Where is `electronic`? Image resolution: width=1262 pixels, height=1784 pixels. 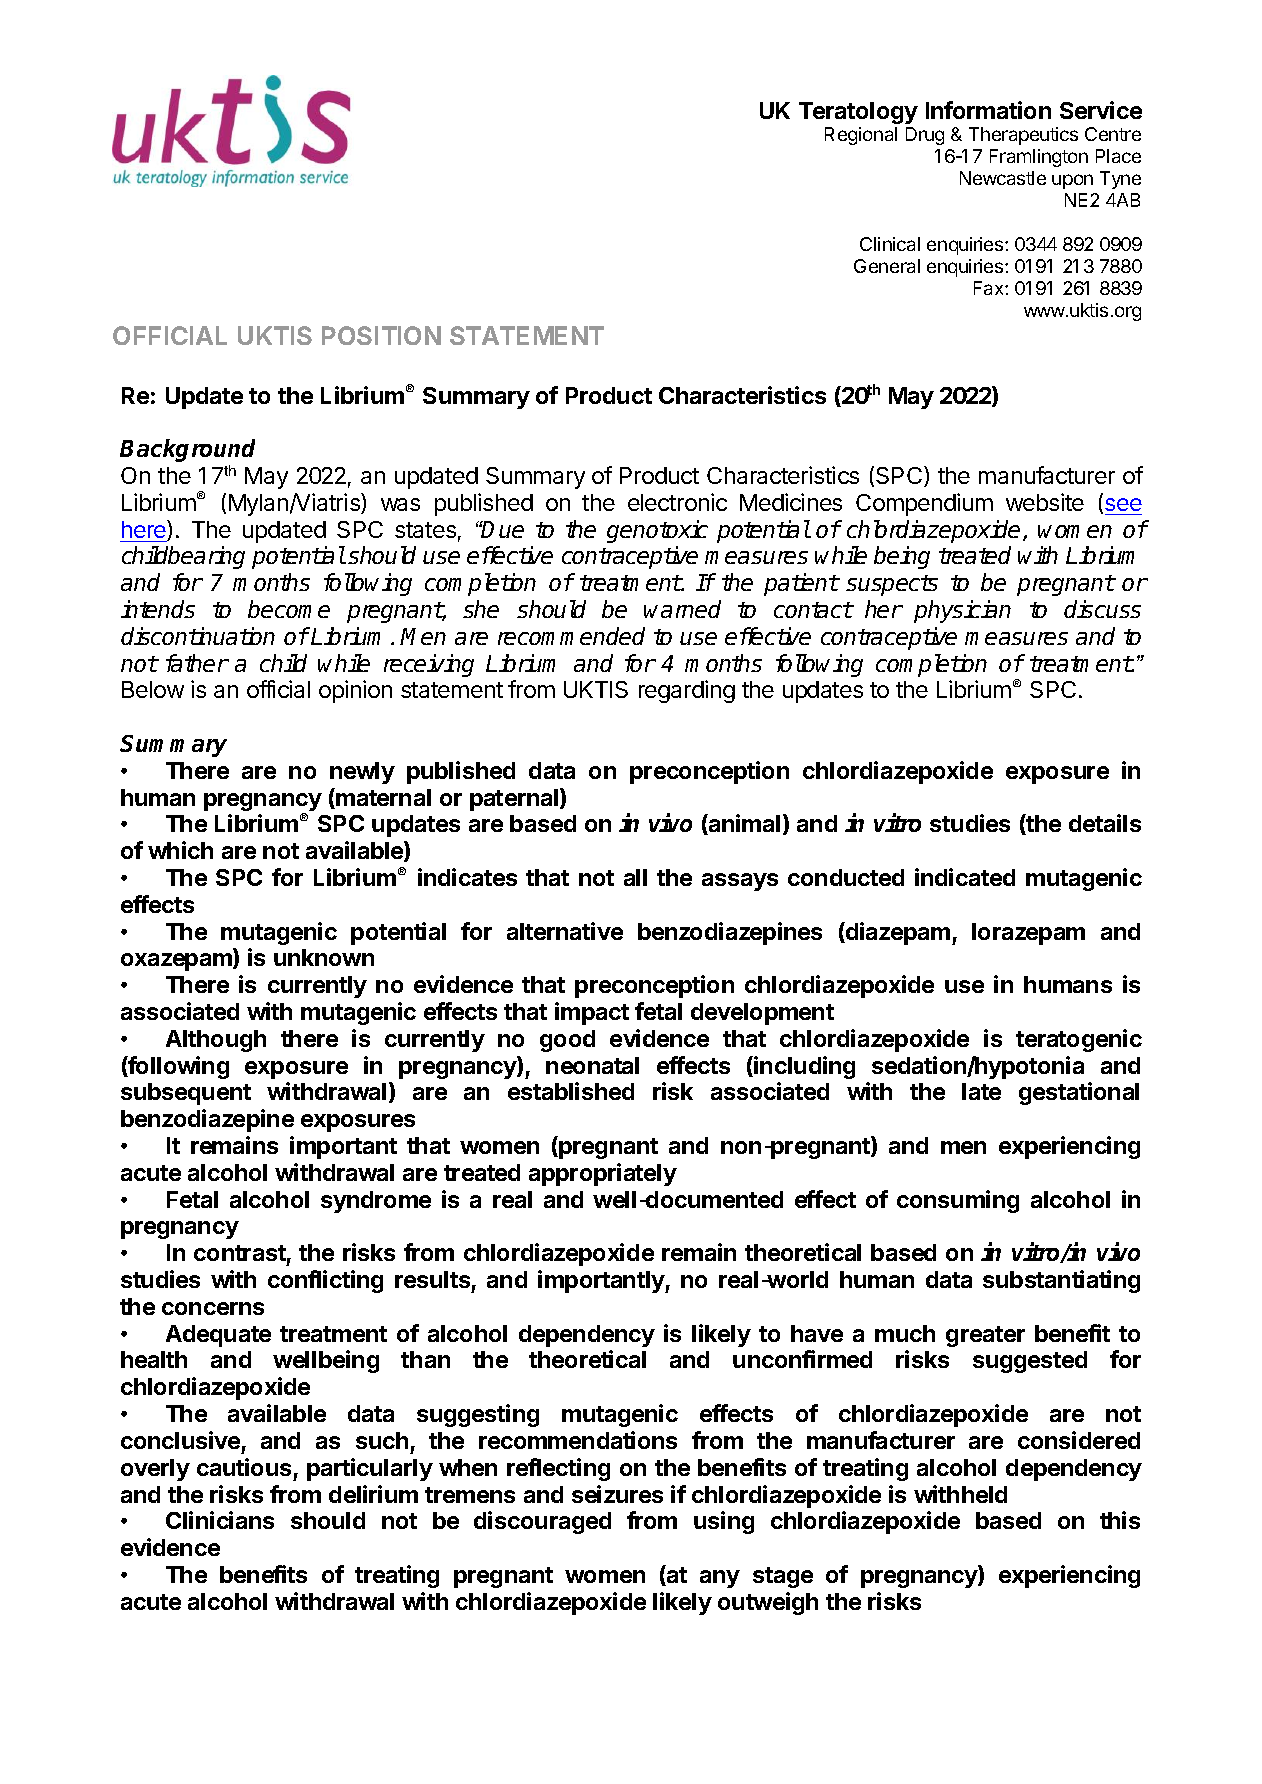 electronic is located at coordinates (677, 502).
